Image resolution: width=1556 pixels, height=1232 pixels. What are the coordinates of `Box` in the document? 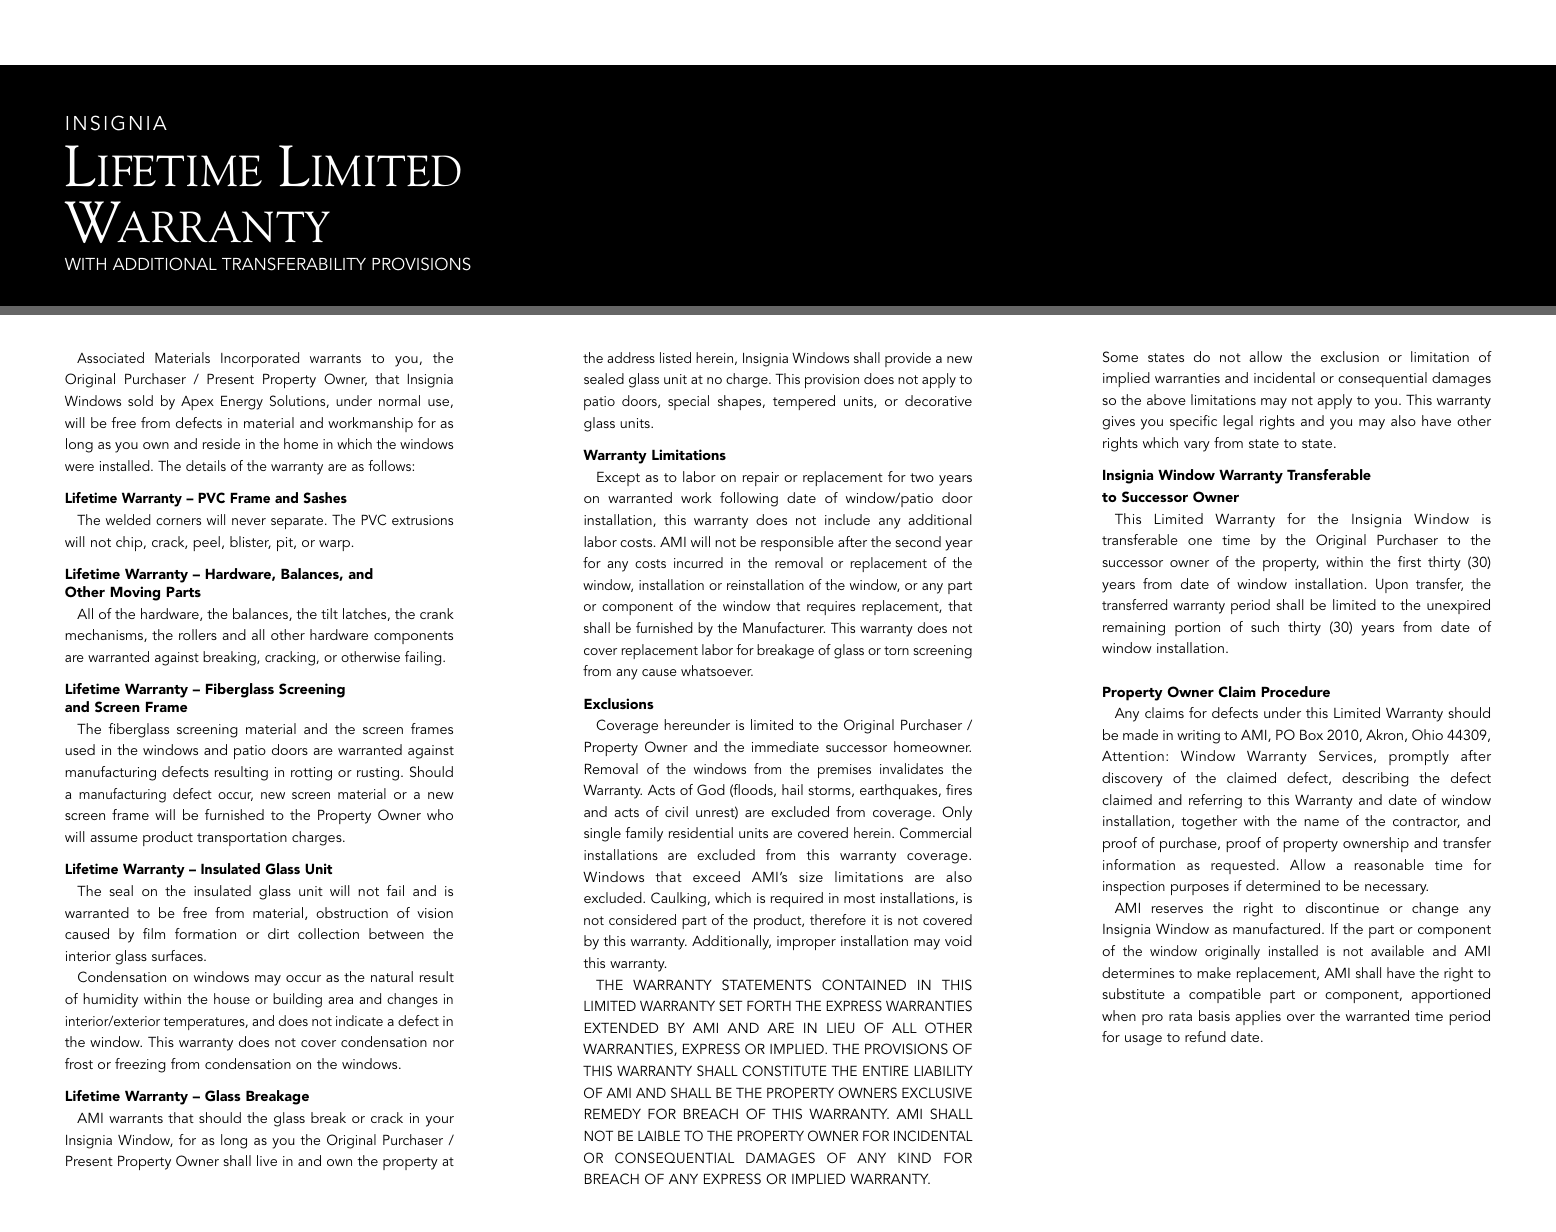 It's located at (1311, 734).
